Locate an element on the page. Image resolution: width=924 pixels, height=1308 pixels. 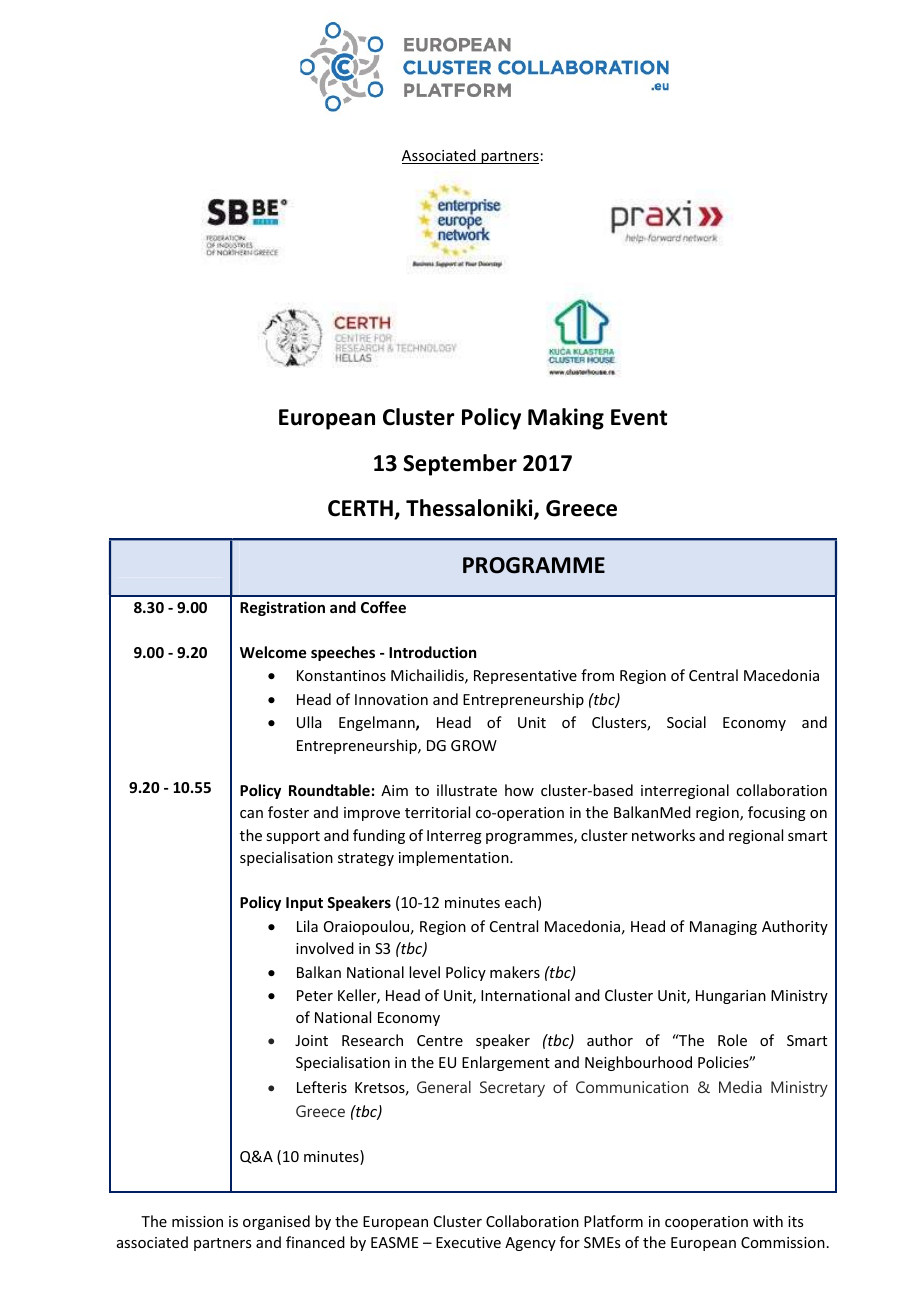
Event is located at coordinates (639, 417).
